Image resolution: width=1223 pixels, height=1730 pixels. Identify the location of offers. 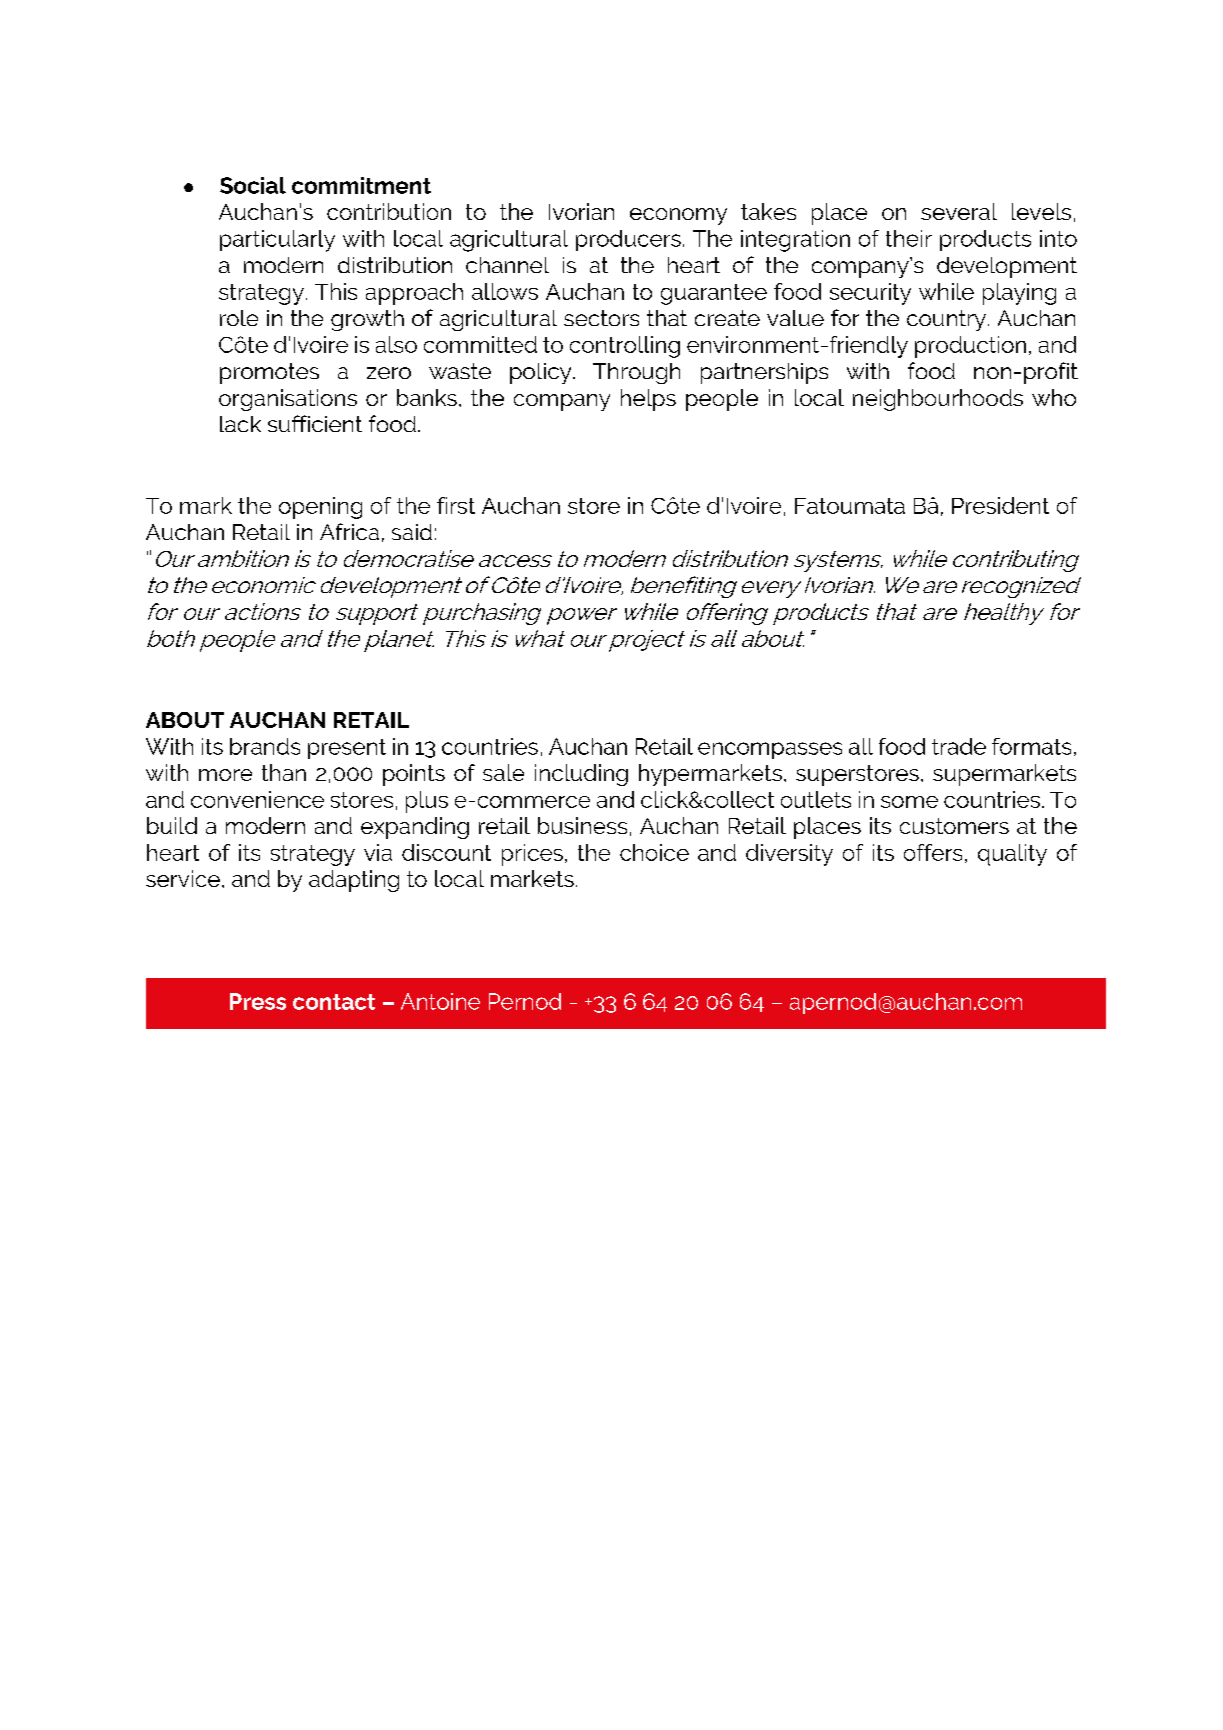
(933, 852).
